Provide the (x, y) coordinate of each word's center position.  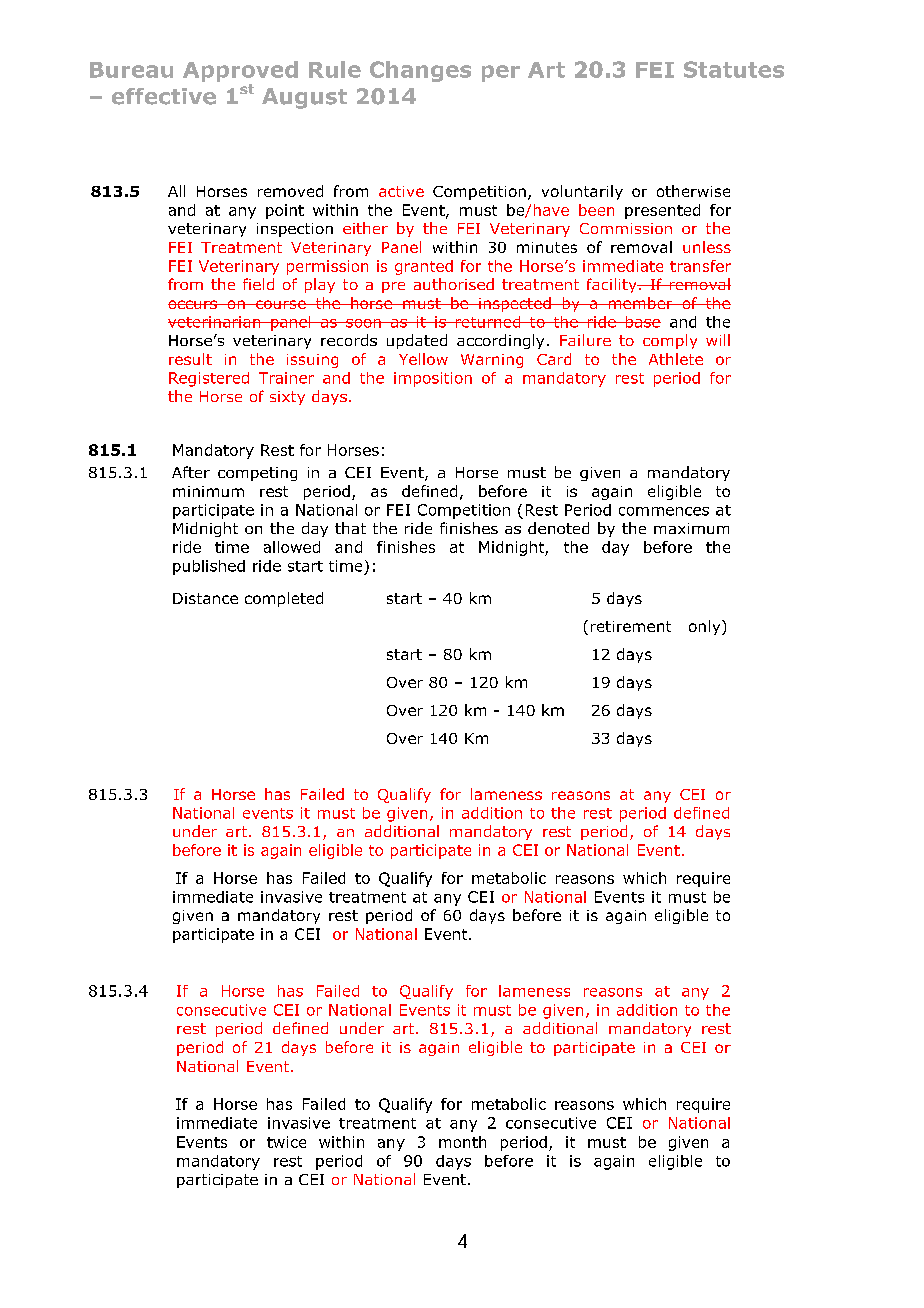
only (706, 627)
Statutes (734, 69)
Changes (420, 71)
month (462, 1142)
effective (164, 96)
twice (286, 1142)
